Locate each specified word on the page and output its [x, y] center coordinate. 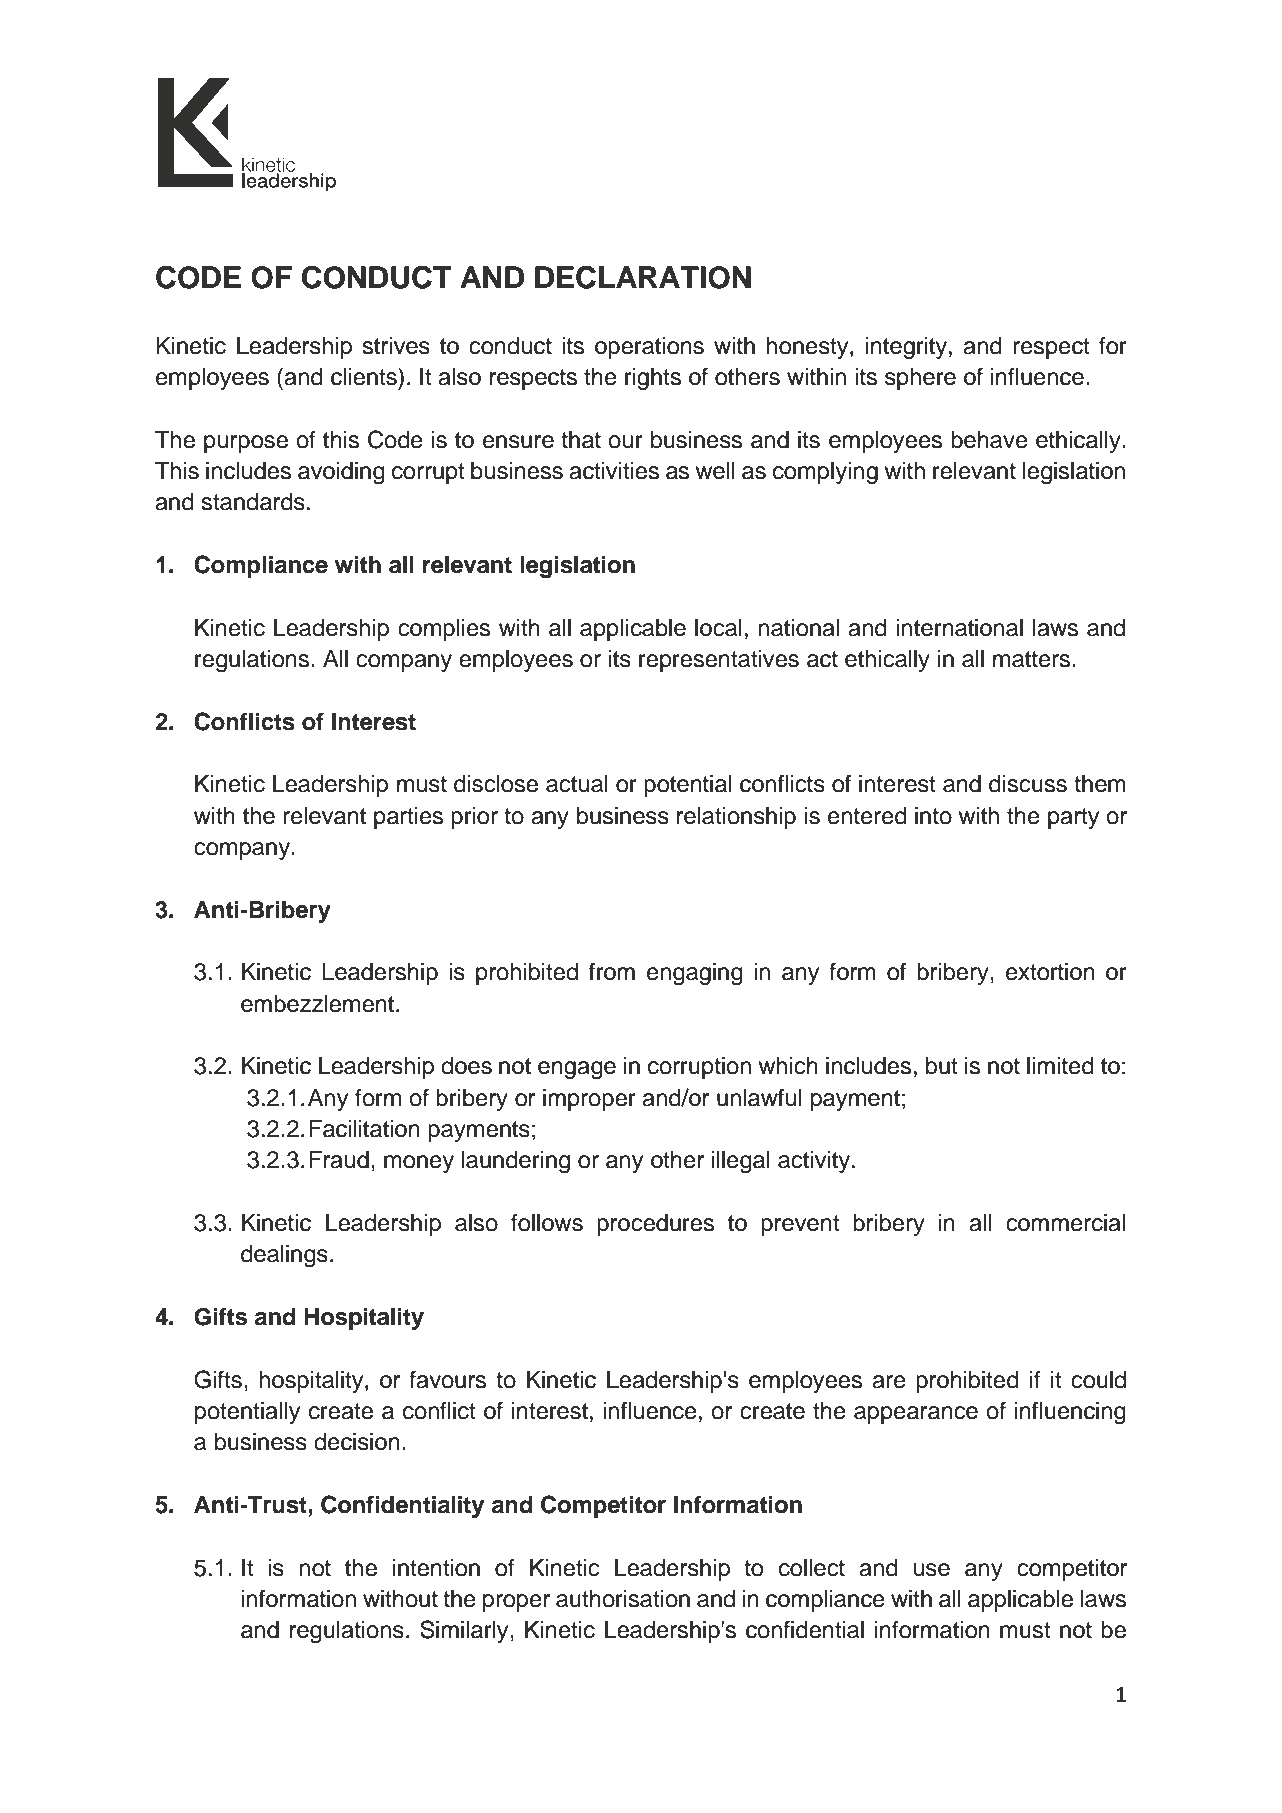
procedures [655, 1225]
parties [408, 818]
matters [1033, 659]
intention [436, 1568]
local [718, 628]
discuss [1028, 784]
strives [396, 346]
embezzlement [317, 1004]
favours [447, 1379]
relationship [736, 818]
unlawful [759, 1097]
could [1098, 1380]
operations [649, 348]
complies [444, 630]
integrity [906, 348]
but [942, 1066]
